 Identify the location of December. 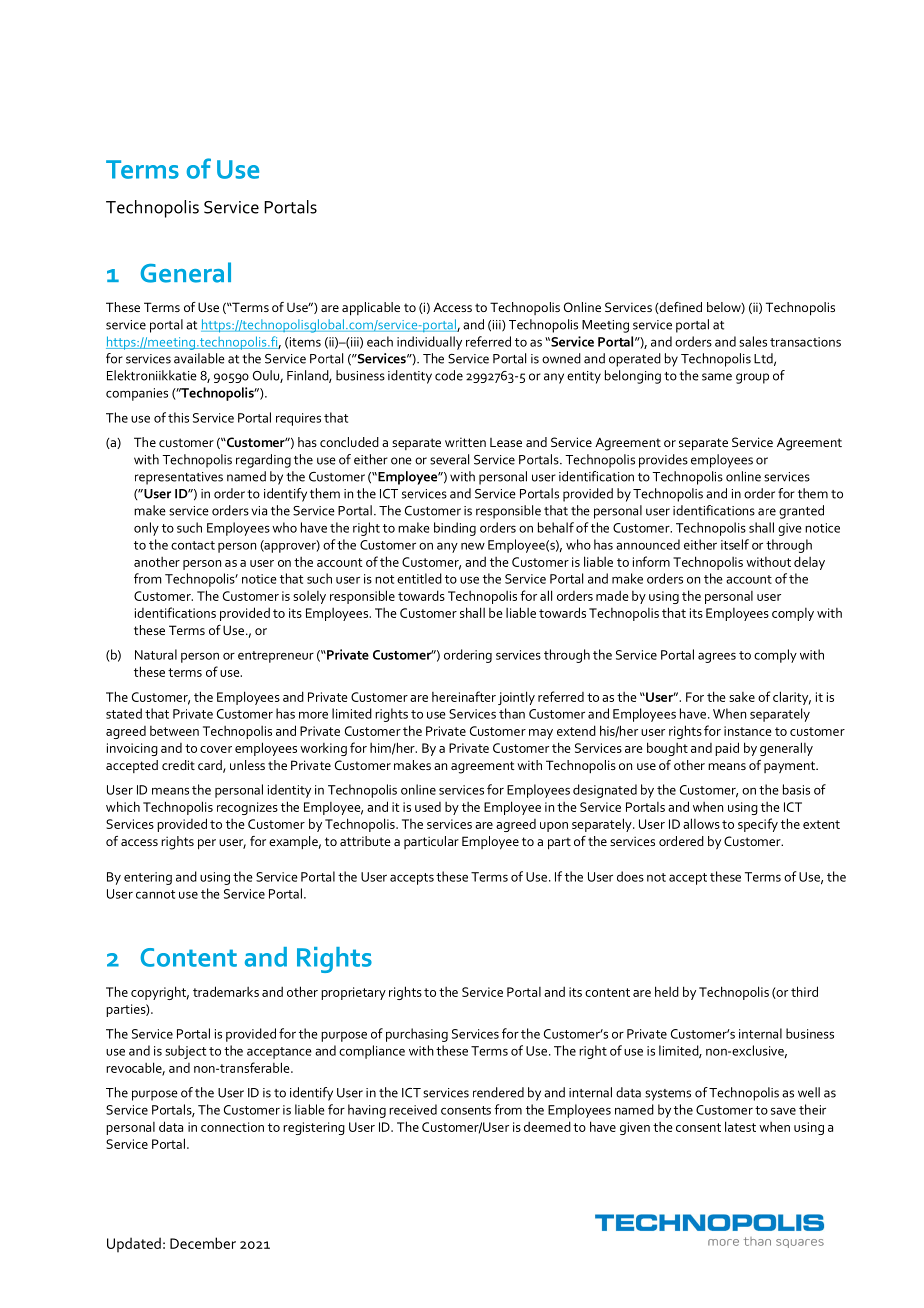
(203, 1243).
